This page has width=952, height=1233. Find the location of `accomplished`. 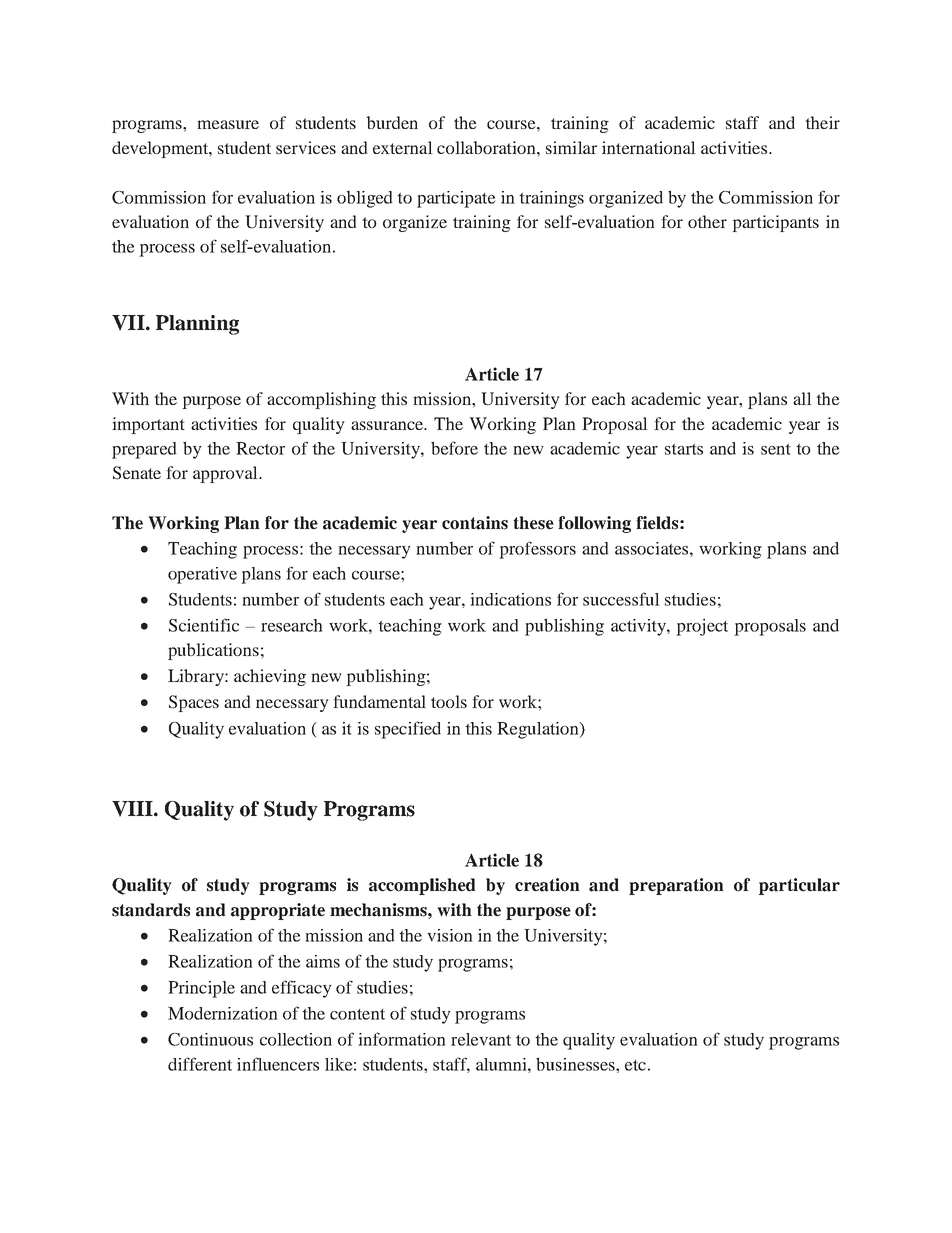

accomplished is located at coordinates (422, 886).
